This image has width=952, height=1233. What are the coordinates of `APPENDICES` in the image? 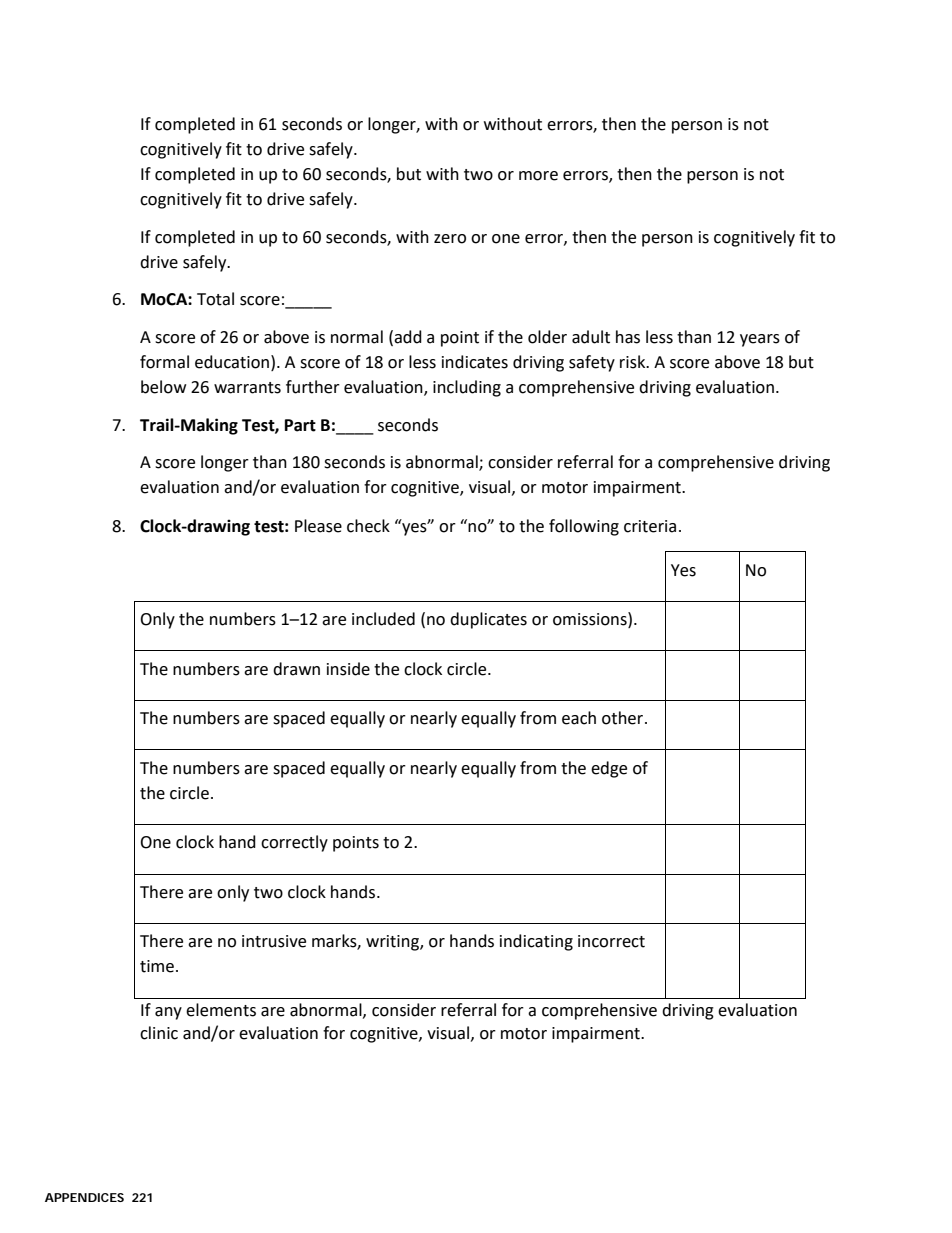 It's located at (84, 1197).
